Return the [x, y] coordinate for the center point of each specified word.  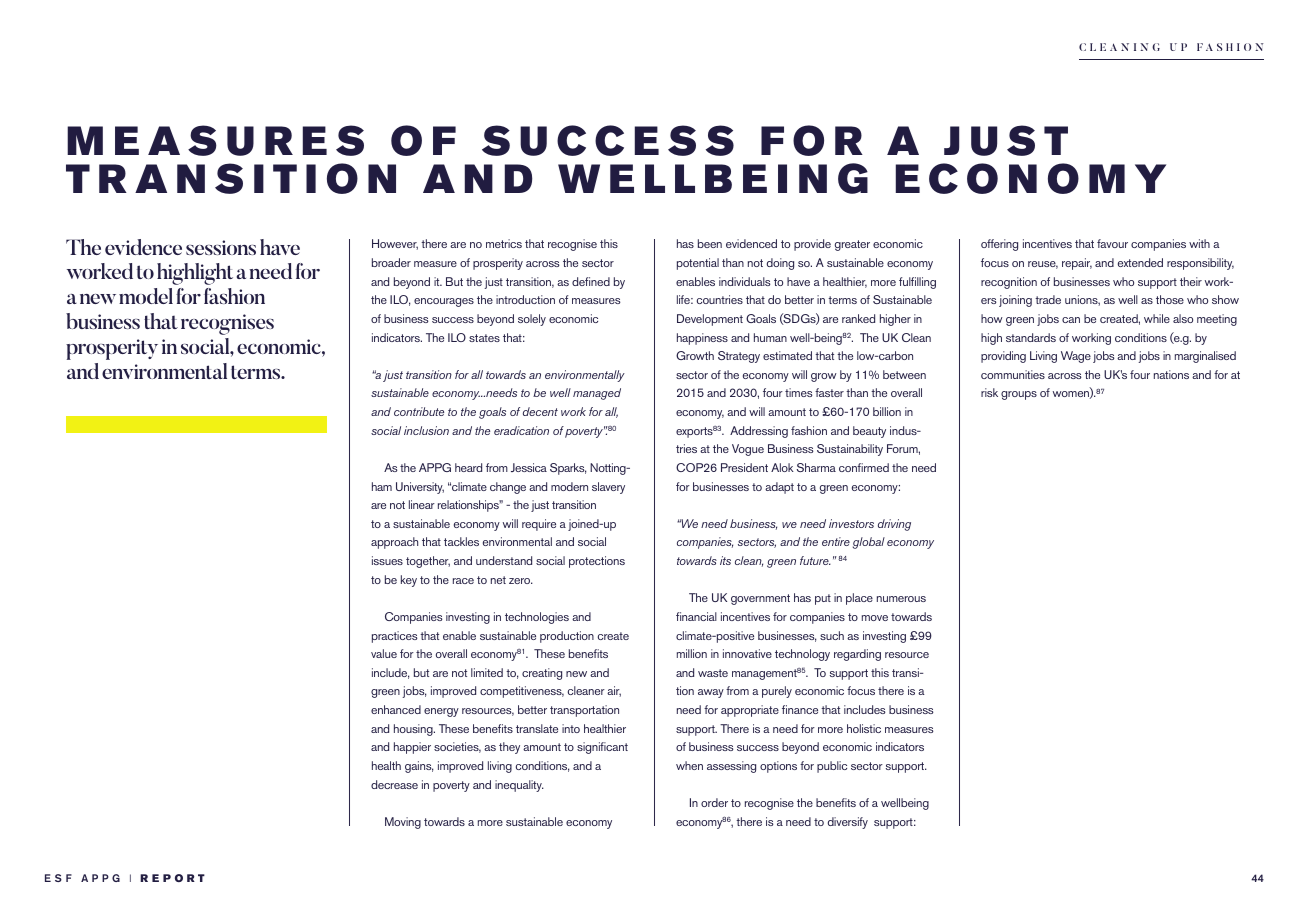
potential [698, 264]
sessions [221, 247]
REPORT [172, 878]
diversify [848, 823]
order [714, 802]
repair [1077, 264]
